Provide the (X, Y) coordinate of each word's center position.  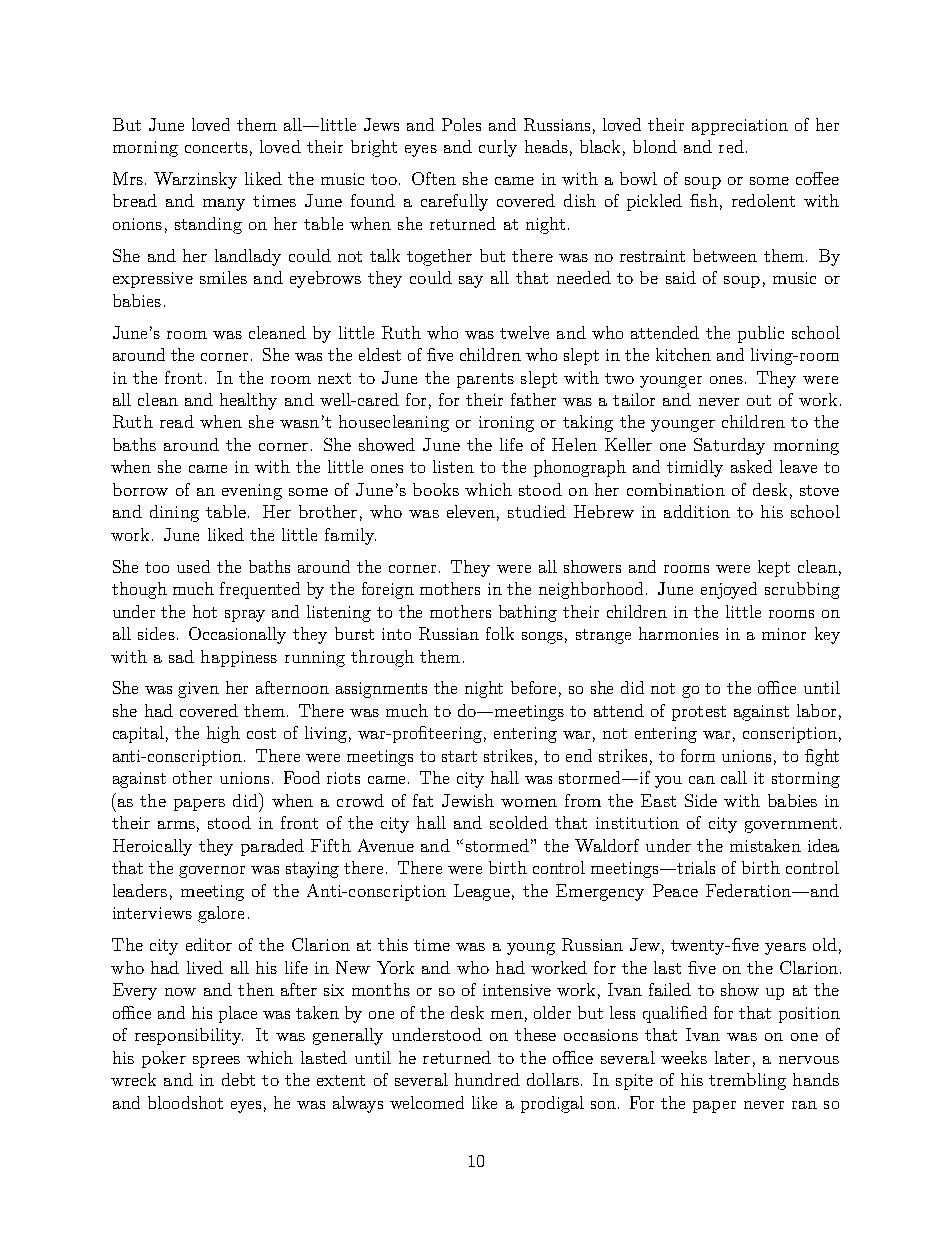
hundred (487, 1079)
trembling (747, 1081)
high (223, 734)
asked (751, 466)
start (459, 756)
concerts (216, 147)
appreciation (740, 127)
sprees (216, 1062)
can (702, 780)
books (436, 489)
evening (252, 492)
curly (498, 148)
